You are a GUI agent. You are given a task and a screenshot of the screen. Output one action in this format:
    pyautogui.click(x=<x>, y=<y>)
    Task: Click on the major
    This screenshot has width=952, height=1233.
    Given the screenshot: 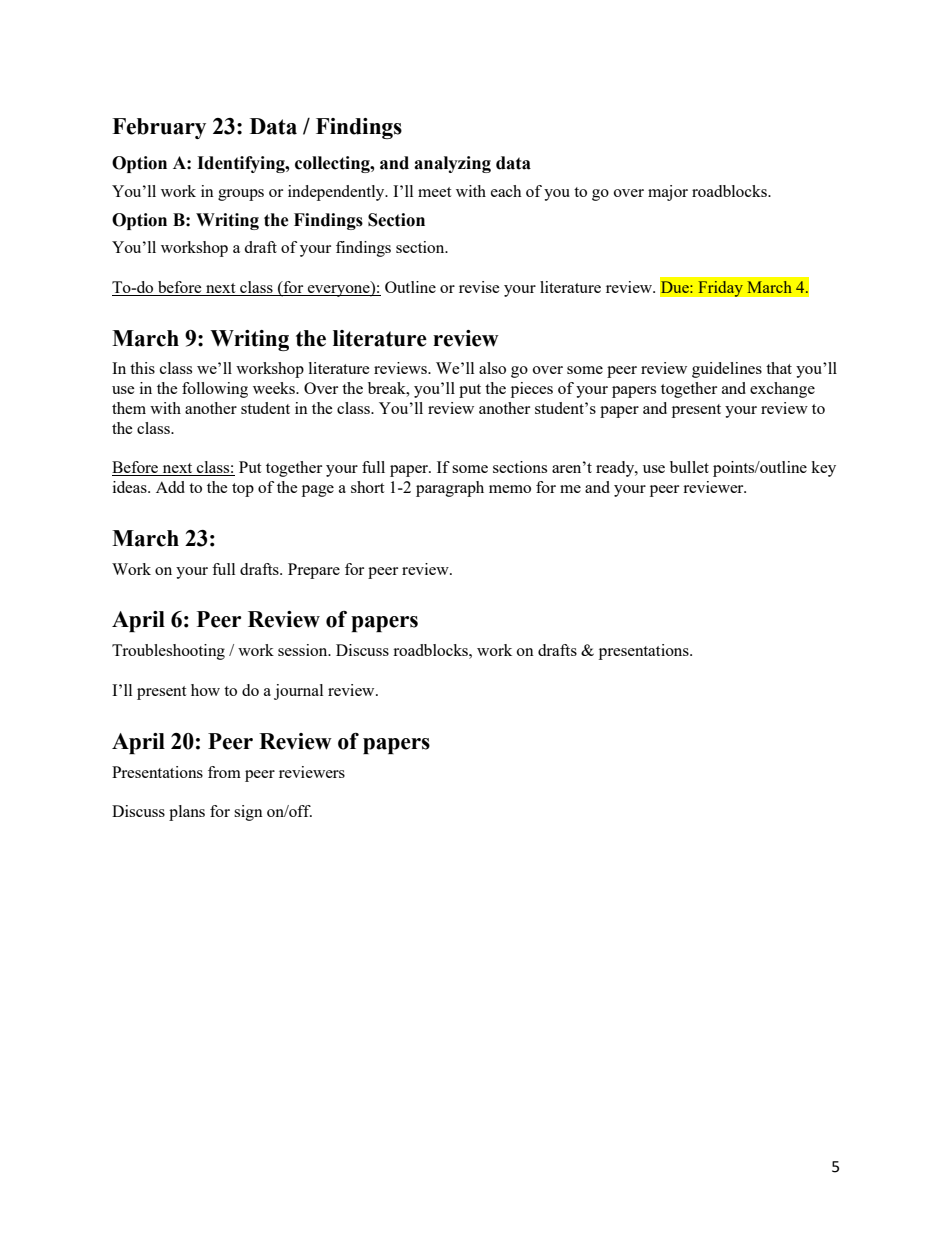 What is the action you would take?
    pyautogui.click(x=668, y=193)
